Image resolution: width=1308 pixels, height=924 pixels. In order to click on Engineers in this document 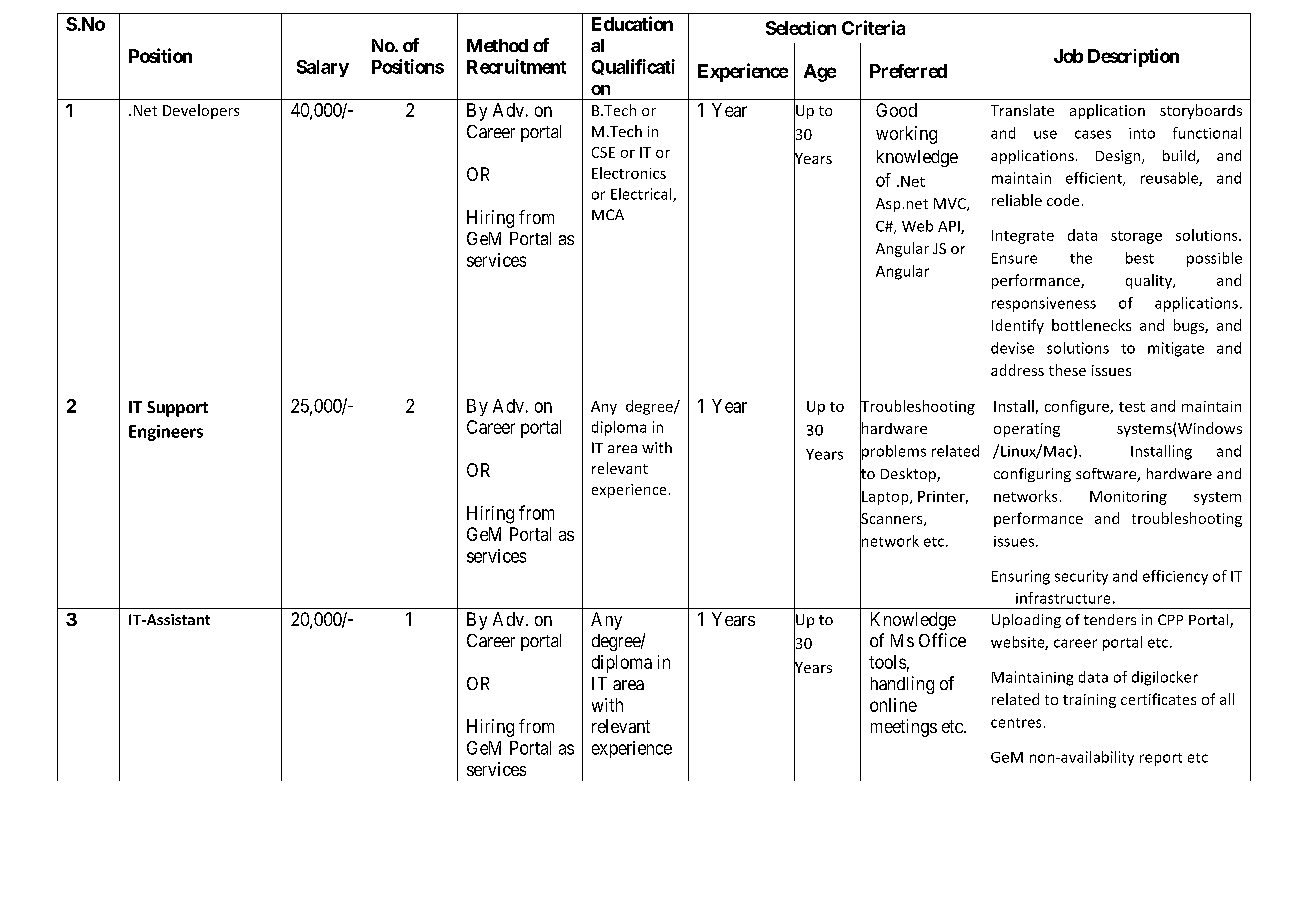, I will do `click(166, 433)`.
